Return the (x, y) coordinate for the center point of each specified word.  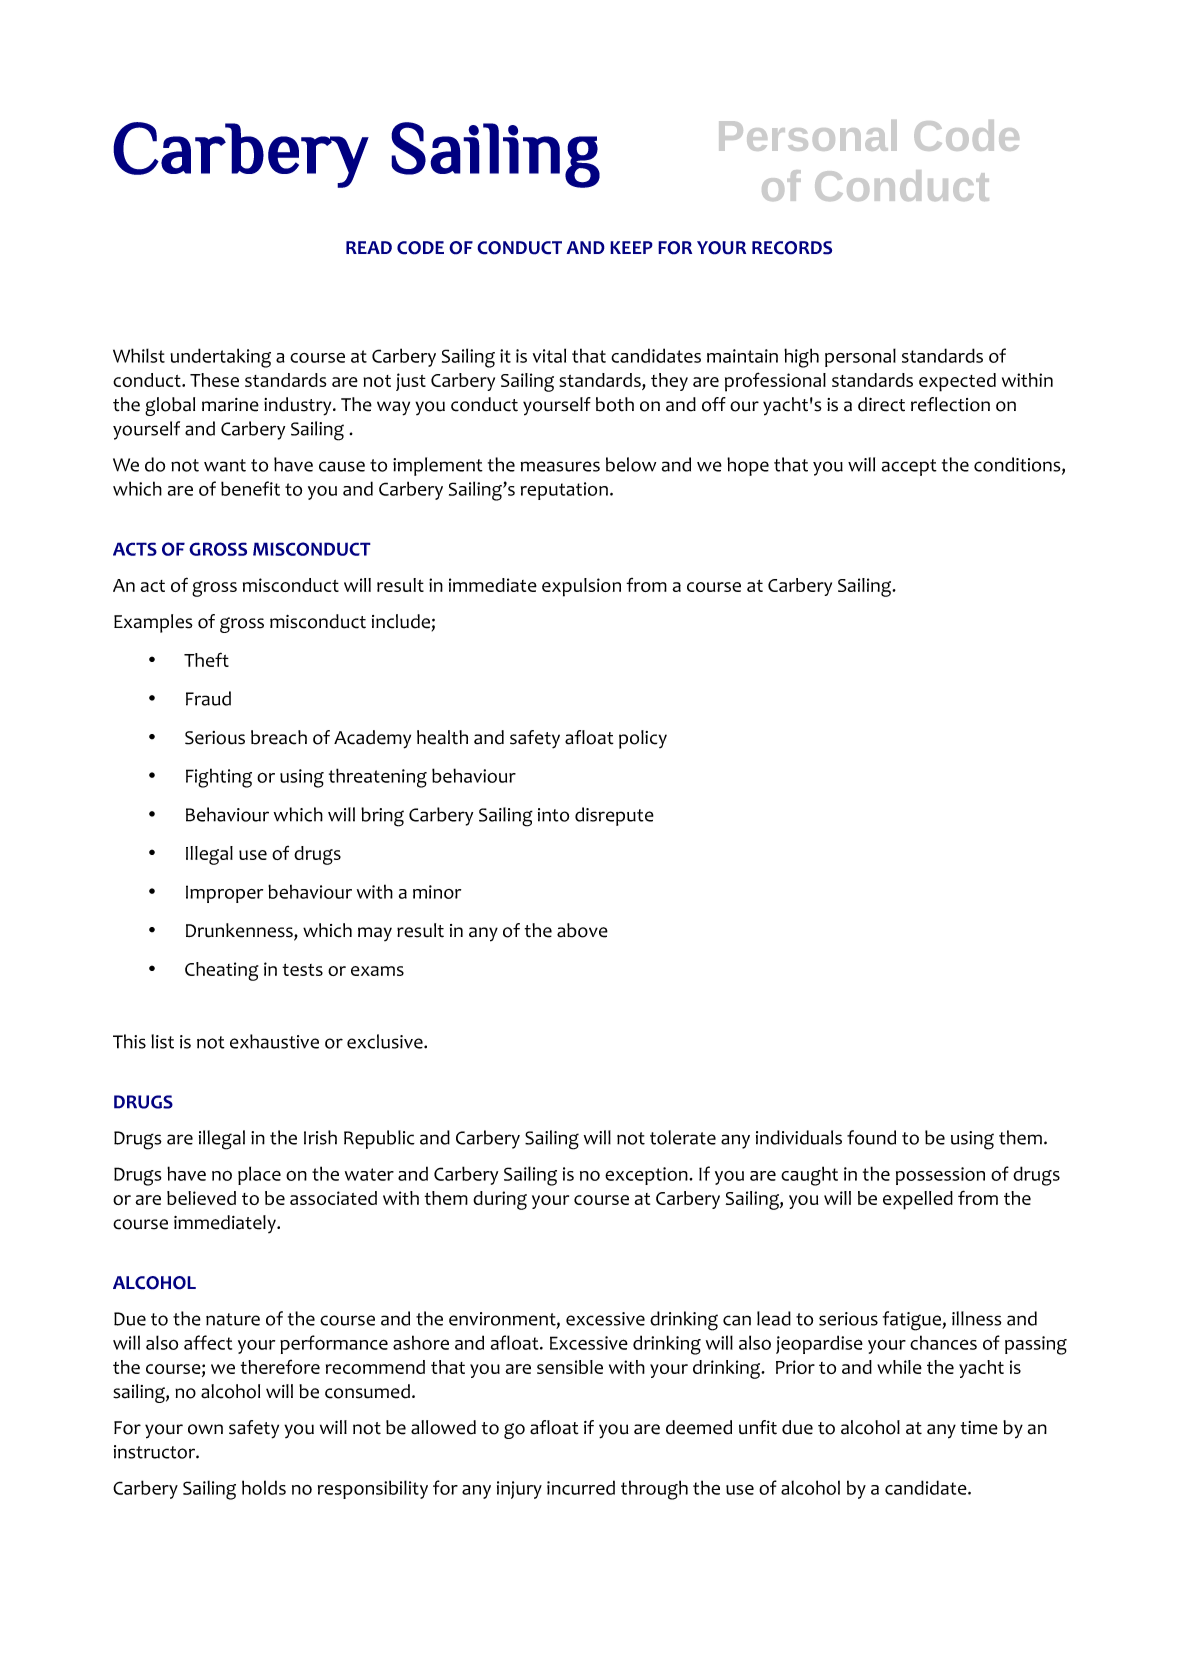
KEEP (631, 247)
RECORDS (792, 248)
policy (643, 739)
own (205, 1429)
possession (940, 1176)
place (259, 1175)
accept (909, 467)
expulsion (581, 587)
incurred (581, 1487)
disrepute (614, 816)
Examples (153, 623)
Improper (224, 894)
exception (647, 1176)
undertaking (220, 358)
